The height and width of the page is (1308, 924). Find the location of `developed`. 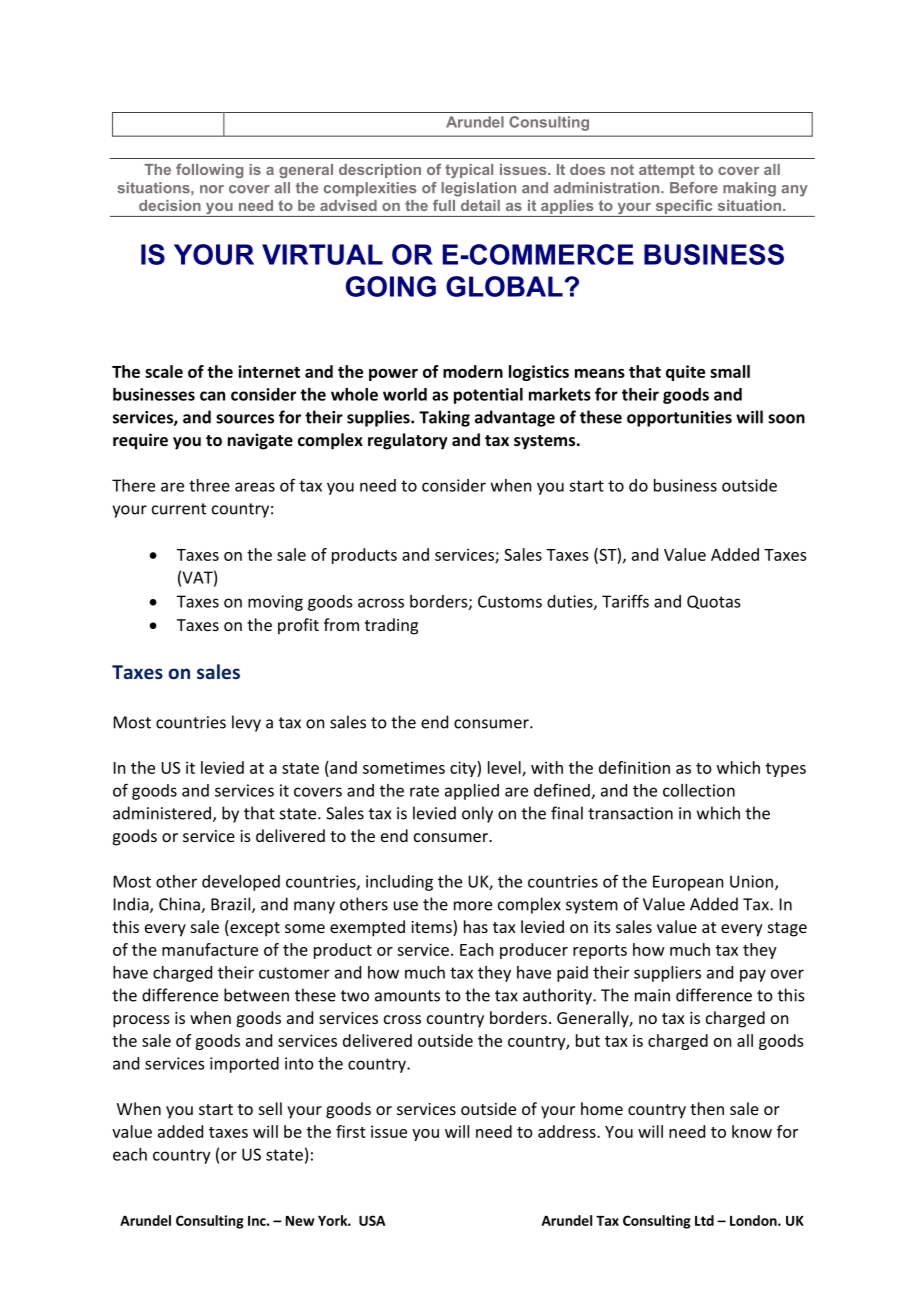

developed is located at coordinates (241, 883).
